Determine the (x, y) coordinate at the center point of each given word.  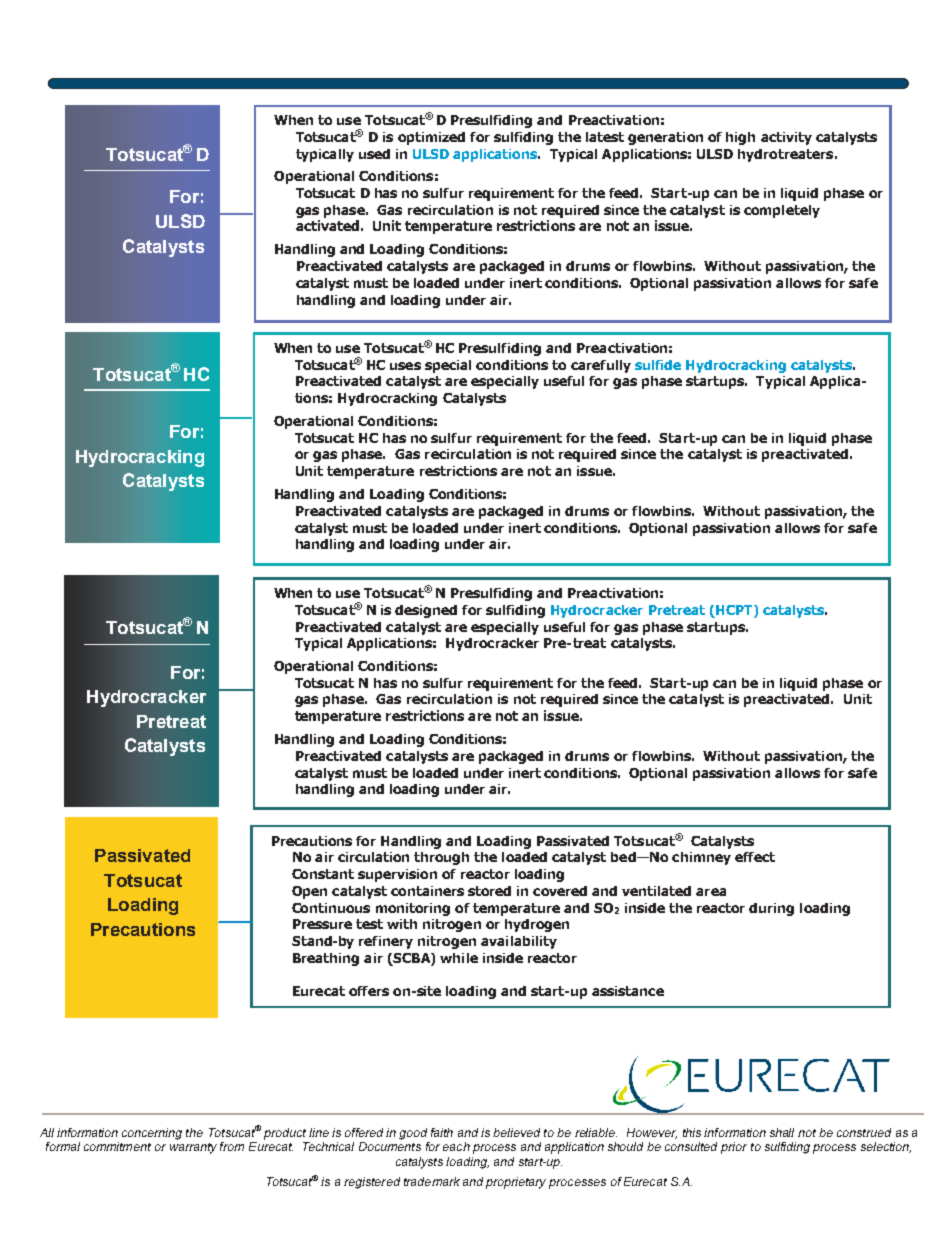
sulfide (658, 365)
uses (405, 366)
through (441, 858)
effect (755, 857)
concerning (152, 1134)
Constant (323, 874)
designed (426, 611)
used (374, 154)
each (456, 1146)
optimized (431, 138)
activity (786, 138)
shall (782, 1132)
